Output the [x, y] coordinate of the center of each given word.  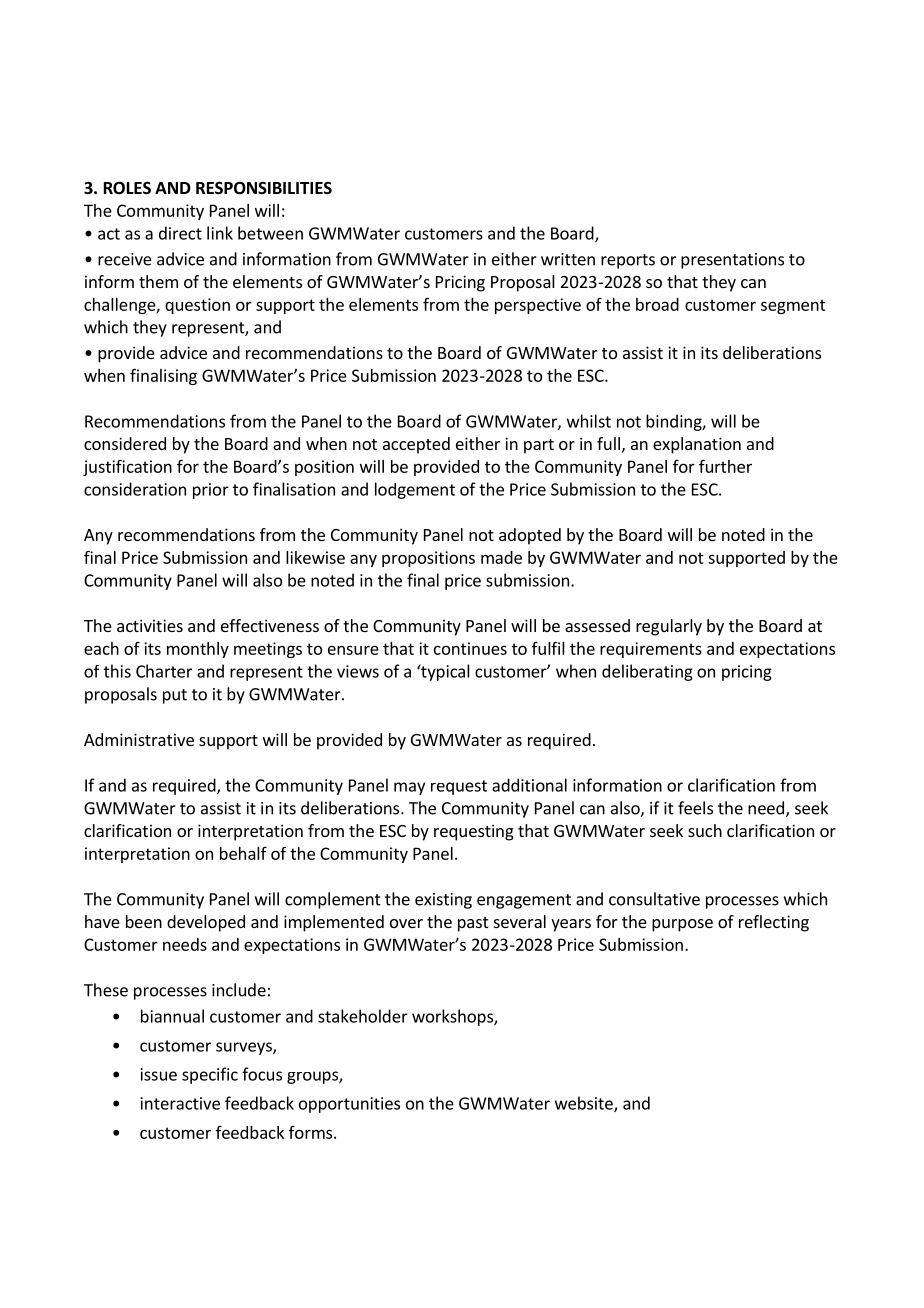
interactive [180, 1103]
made [501, 557]
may [409, 788]
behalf [243, 853]
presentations [732, 261]
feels [695, 808]
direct [180, 233]
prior [211, 491]
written [568, 259]
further [725, 466]
